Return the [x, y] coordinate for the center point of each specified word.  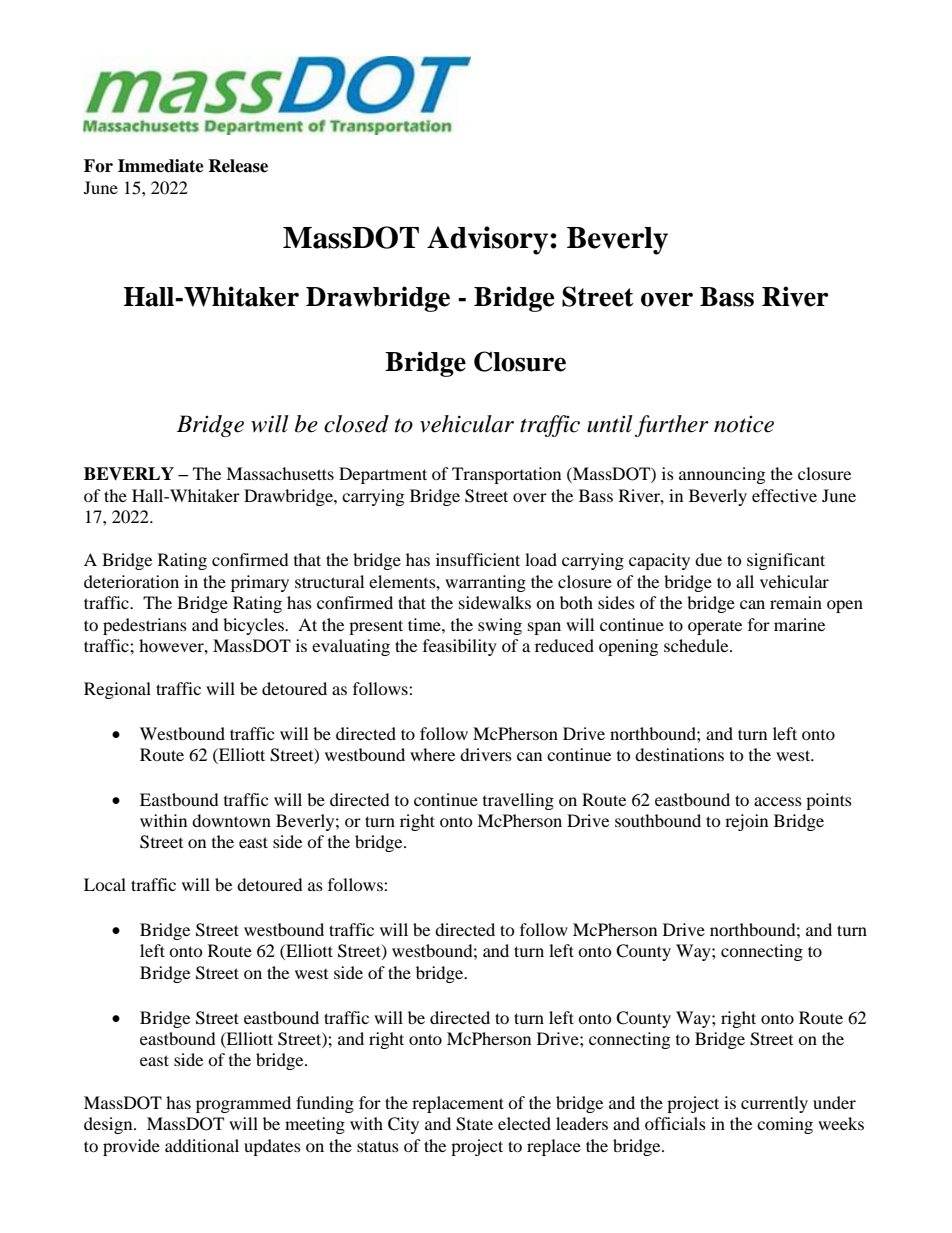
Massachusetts [280, 473]
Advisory [487, 240]
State [474, 1124]
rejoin [746, 822]
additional [202, 1145]
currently [774, 1104]
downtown [231, 820]
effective [784, 495]
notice [744, 424]
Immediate [161, 166]
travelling [518, 801]
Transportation [506, 475]
